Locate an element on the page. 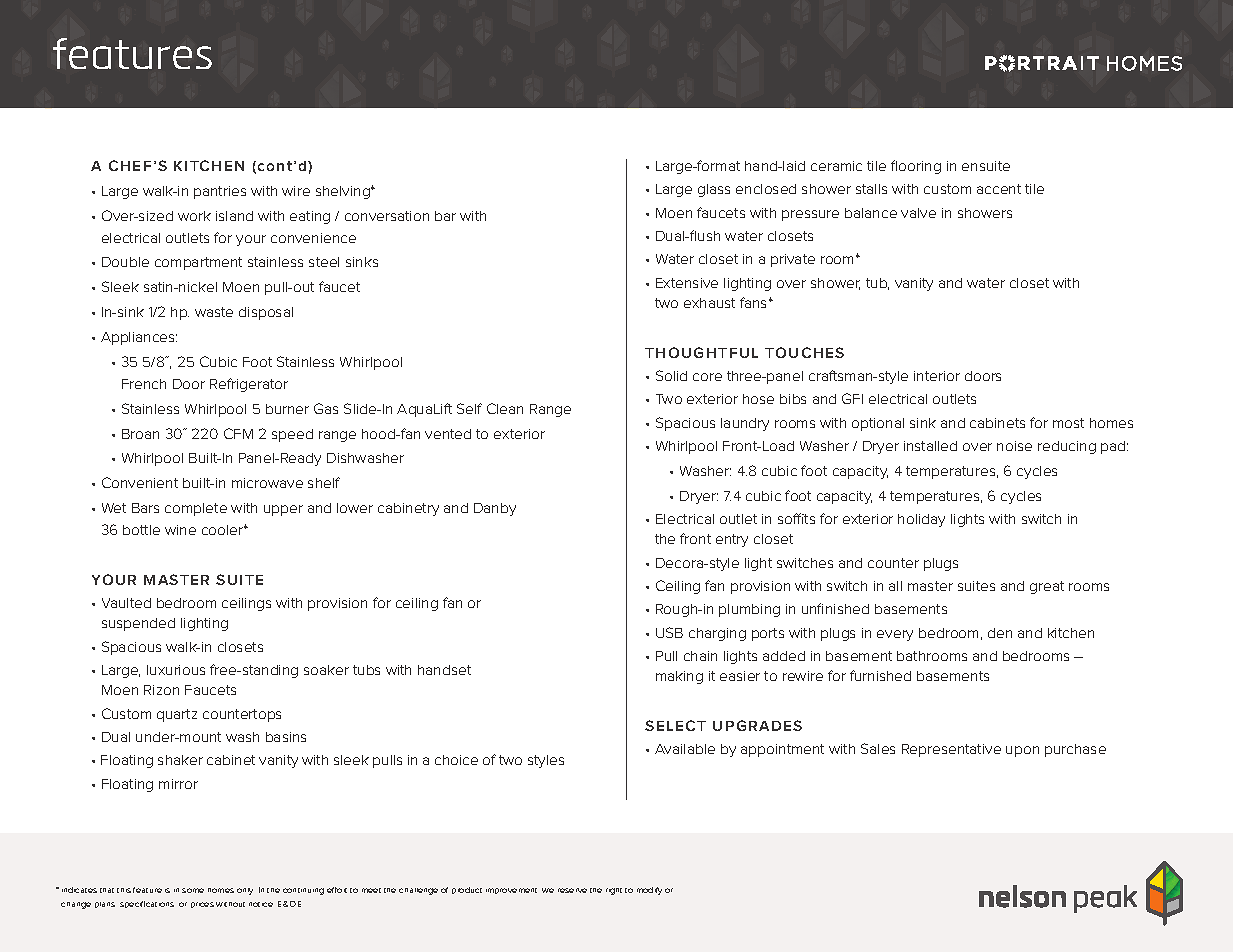 The width and height of the page is (1233, 952). valve is located at coordinates (918, 213).
